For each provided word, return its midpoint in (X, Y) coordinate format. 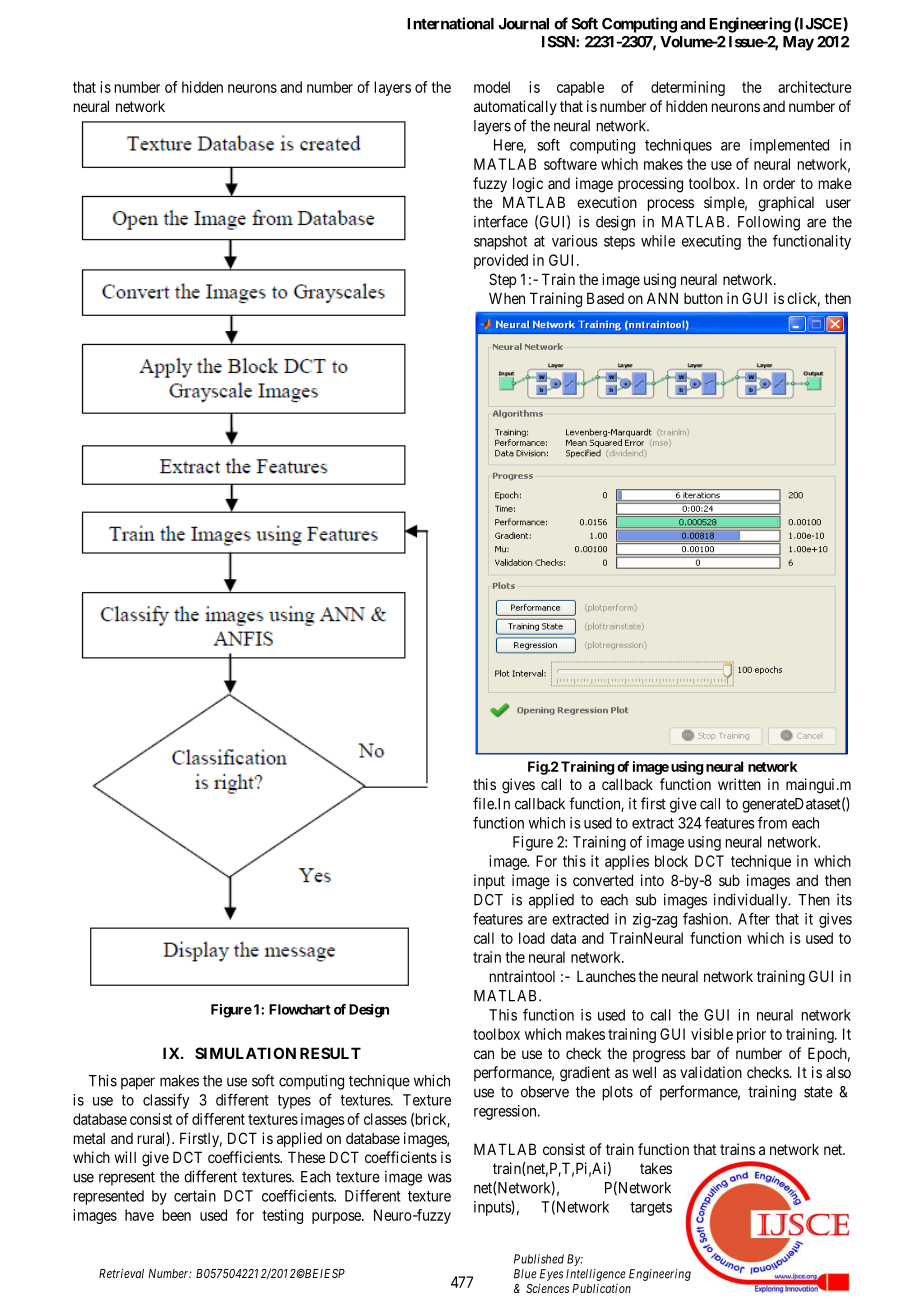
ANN (662, 298)
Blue (525, 1274)
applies (627, 862)
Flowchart (300, 1009)
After (754, 918)
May (798, 43)
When (507, 298)
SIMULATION (245, 1053)
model (492, 87)
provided (501, 261)
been (177, 1215)
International (450, 23)
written (739, 784)
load (532, 938)
